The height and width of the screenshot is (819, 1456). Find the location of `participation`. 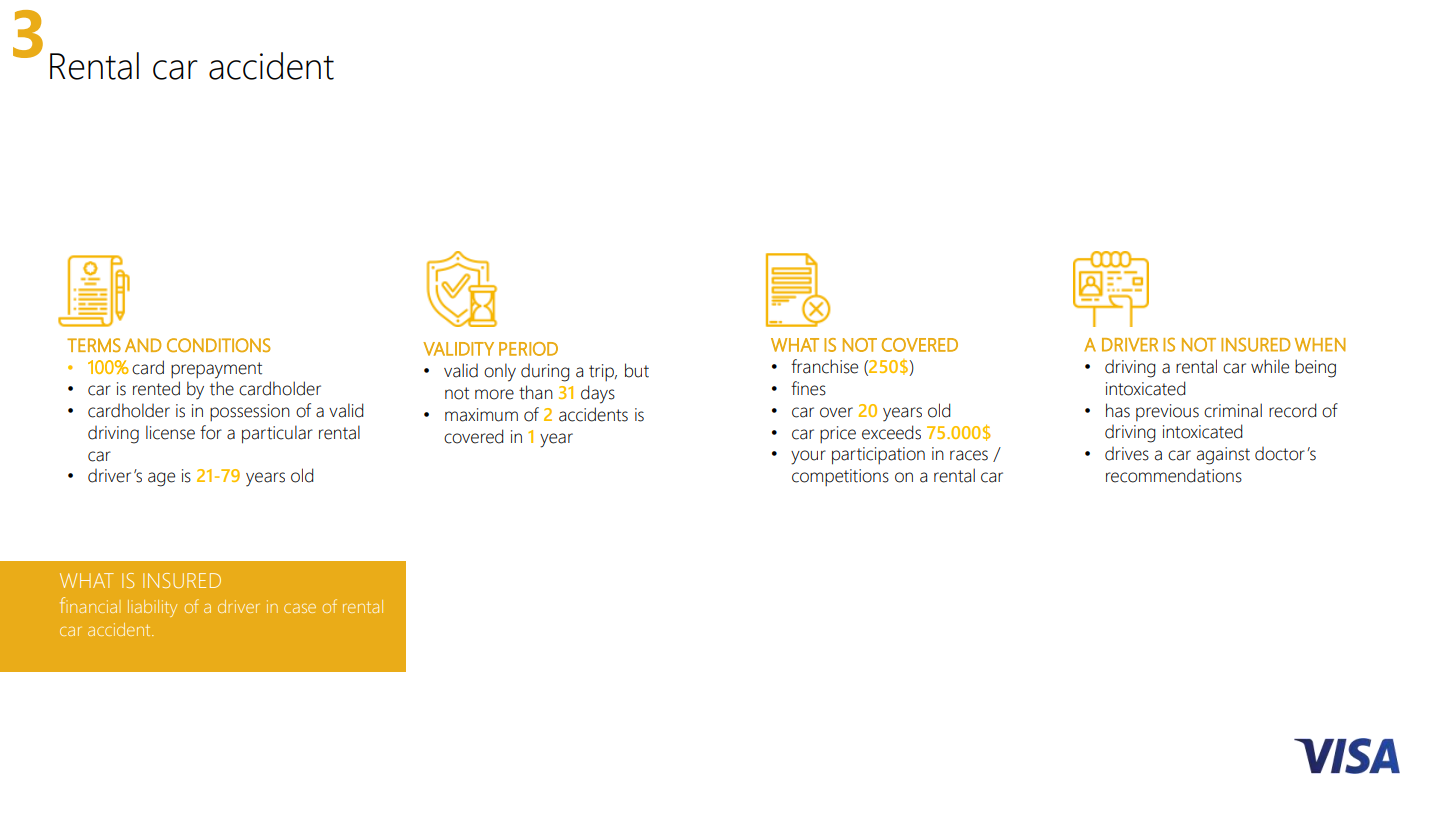

participation is located at coordinates (878, 456).
